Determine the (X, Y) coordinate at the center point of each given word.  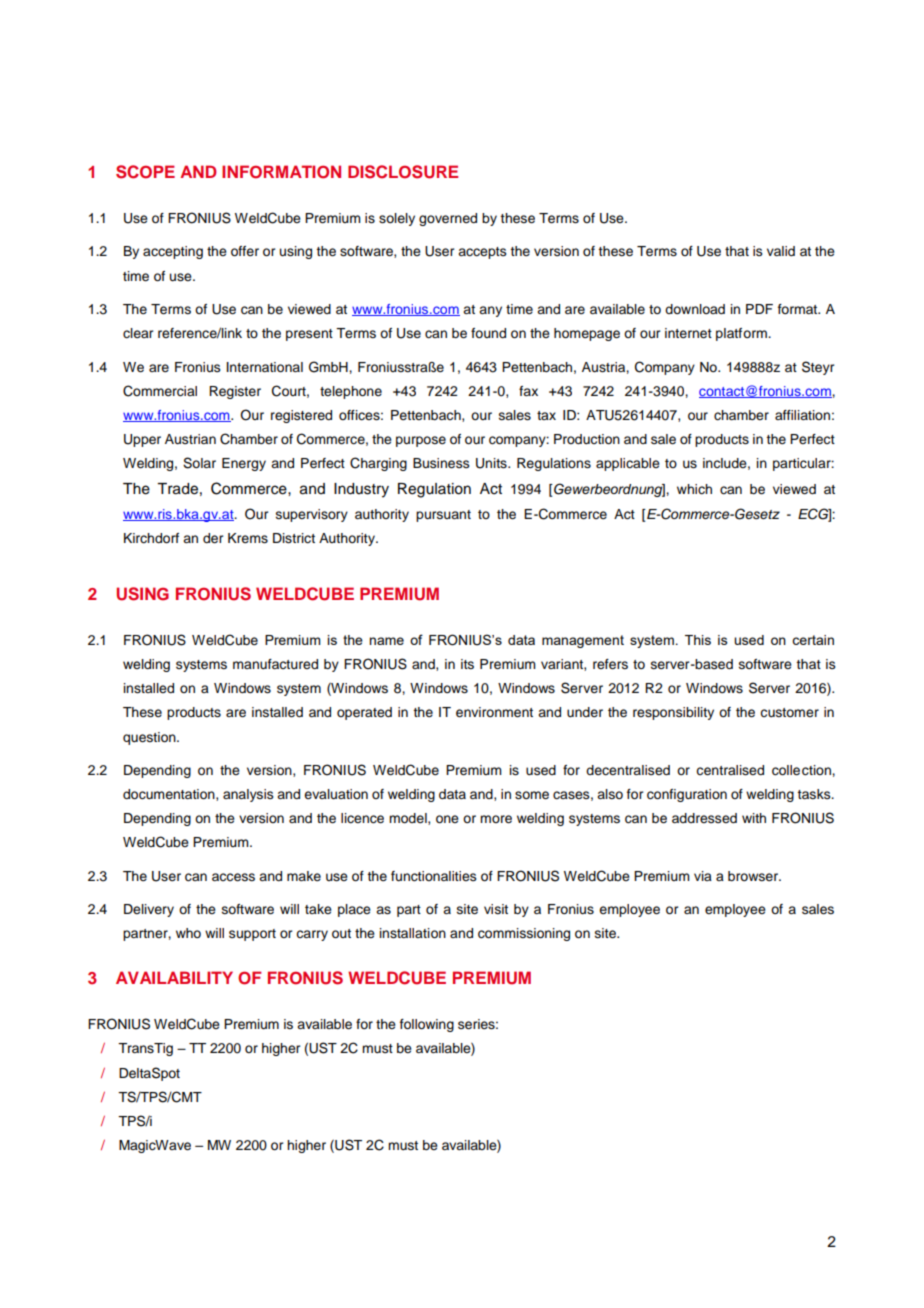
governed (448, 219)
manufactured (275, 664)
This (698, 640)
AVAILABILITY (174, 977)
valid (781, 251)
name (386, 641)
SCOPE (145, 172)
